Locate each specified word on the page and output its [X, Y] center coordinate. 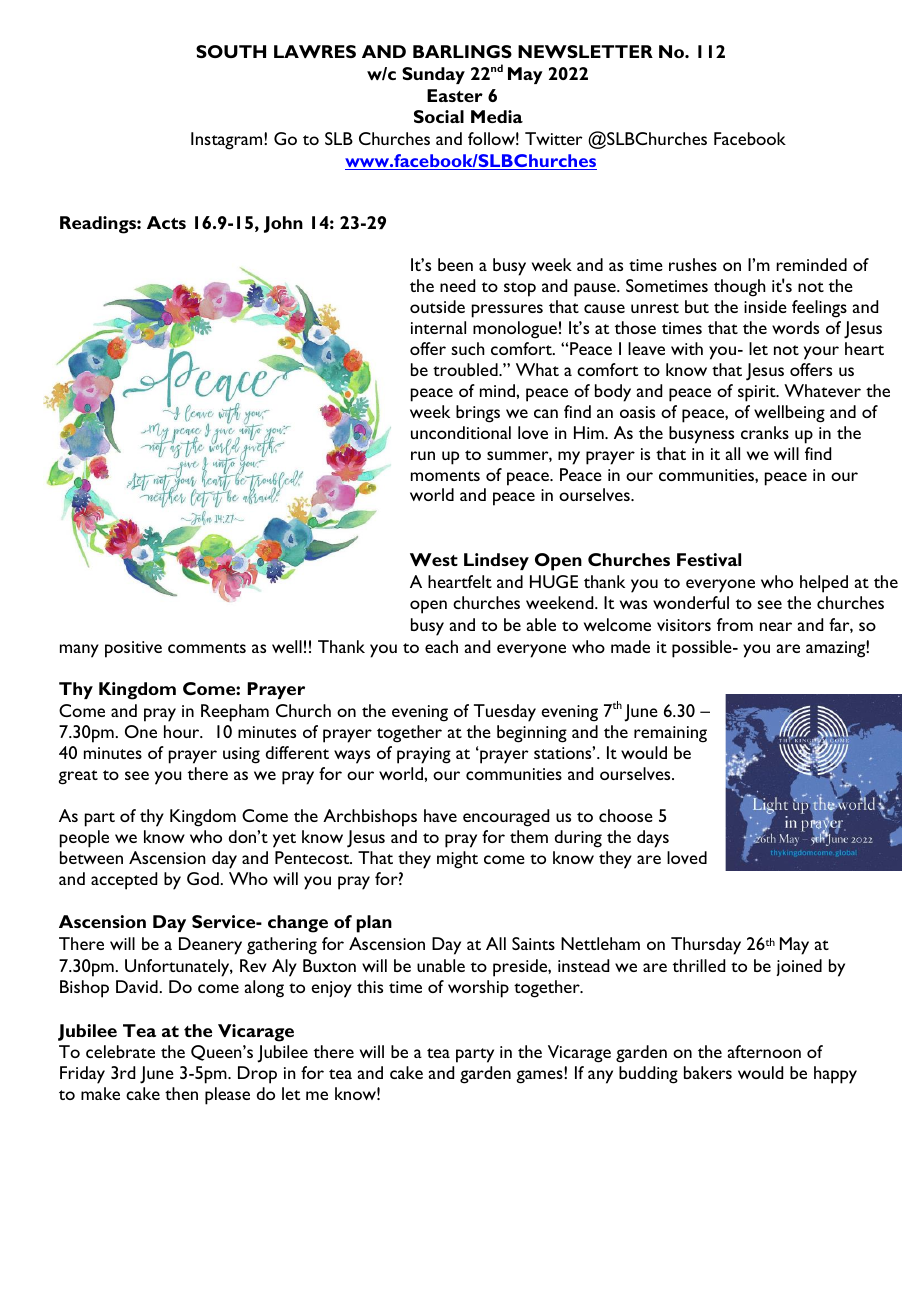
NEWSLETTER [585, 51]
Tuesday [505, 713]
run [423, 455]
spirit [758, 393]
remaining [670, 734]
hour [183, 731]
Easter [455, 95]
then [181, 1093]
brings [478, 414]
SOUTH [231, 51]
